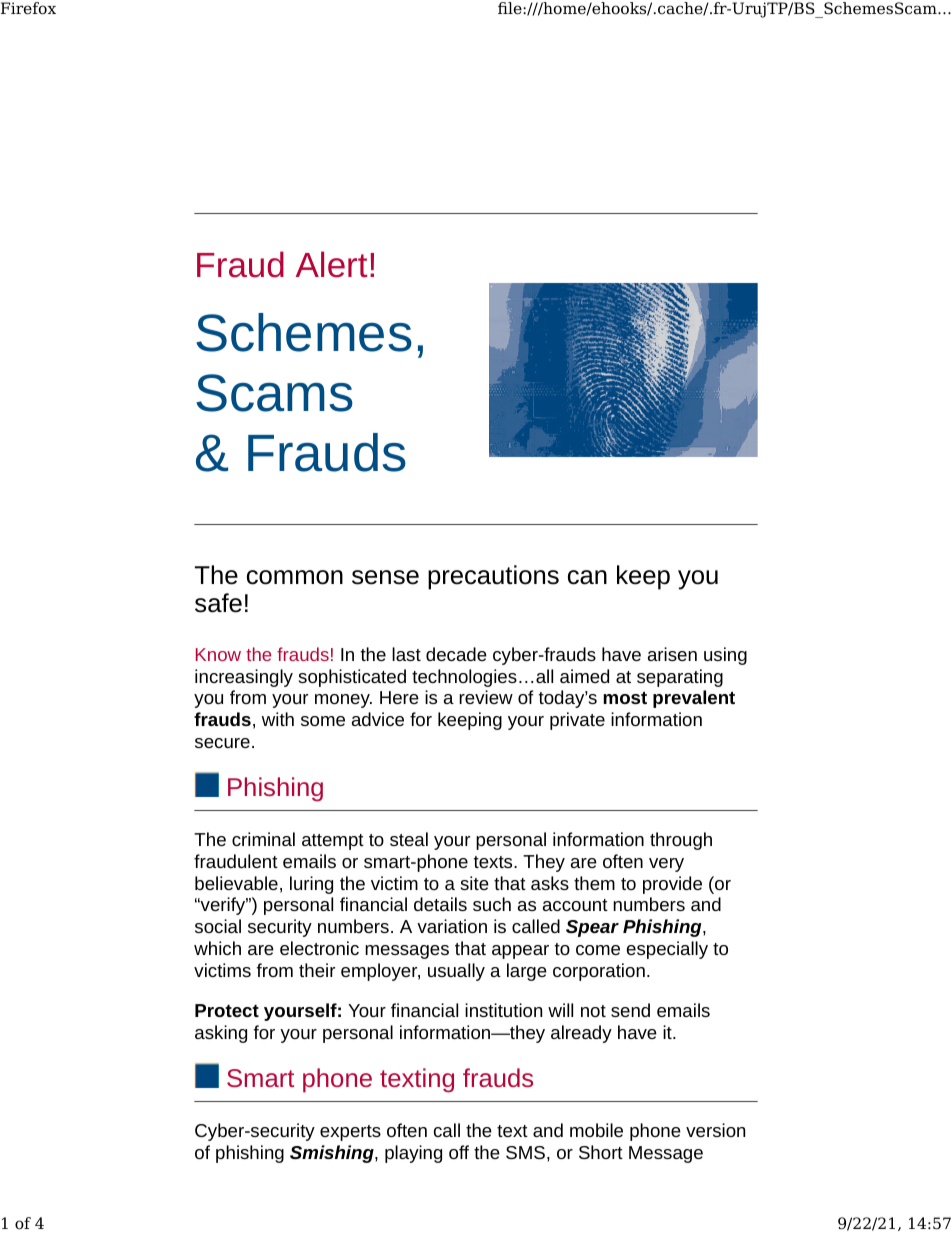 The height and width of the page is (1233, 952). Describe the element at coordinates (596, 1130) in the page. I see `mobile` at that location.
